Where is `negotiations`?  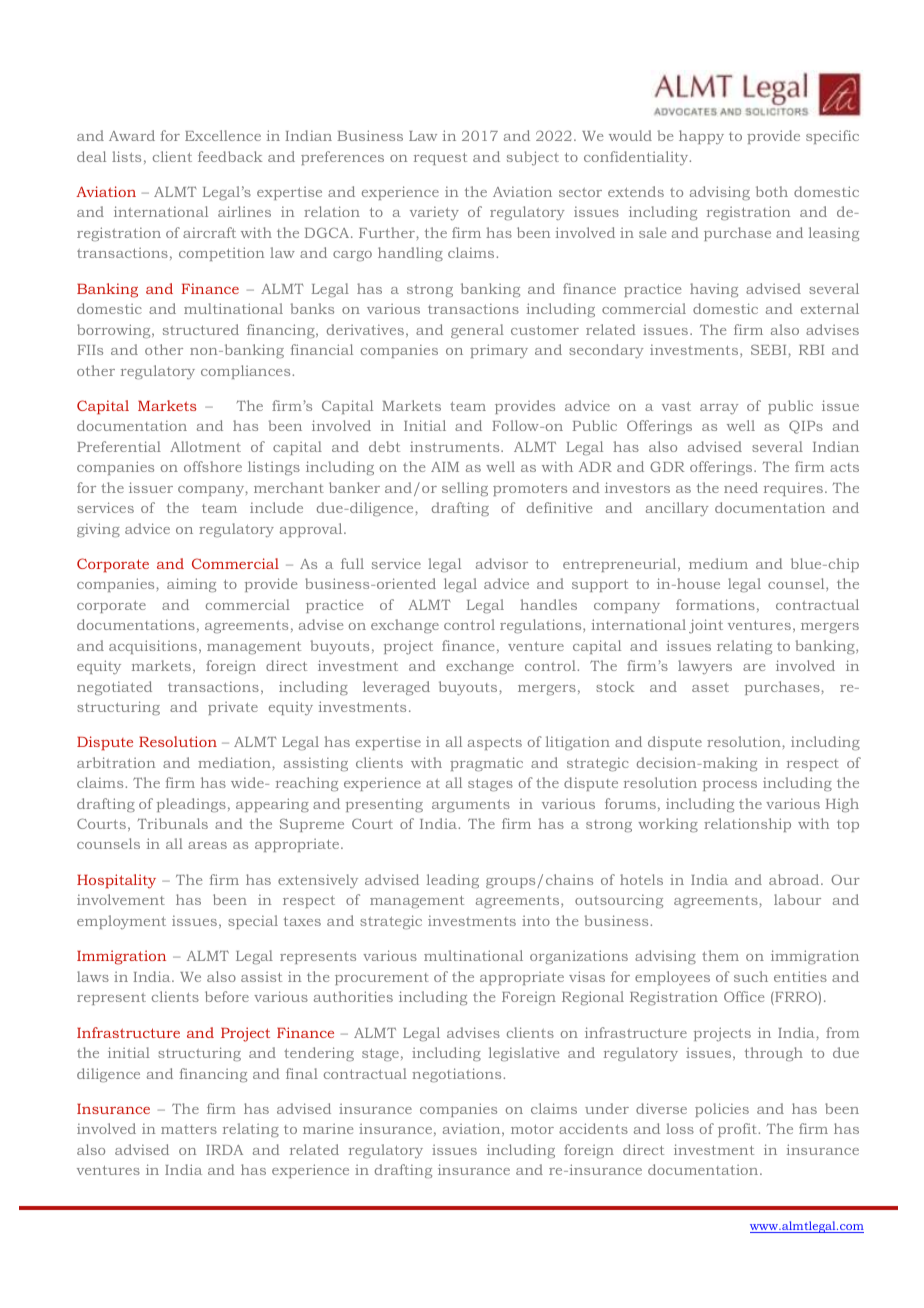 negotiations is located at coordinates (458, 1075).
